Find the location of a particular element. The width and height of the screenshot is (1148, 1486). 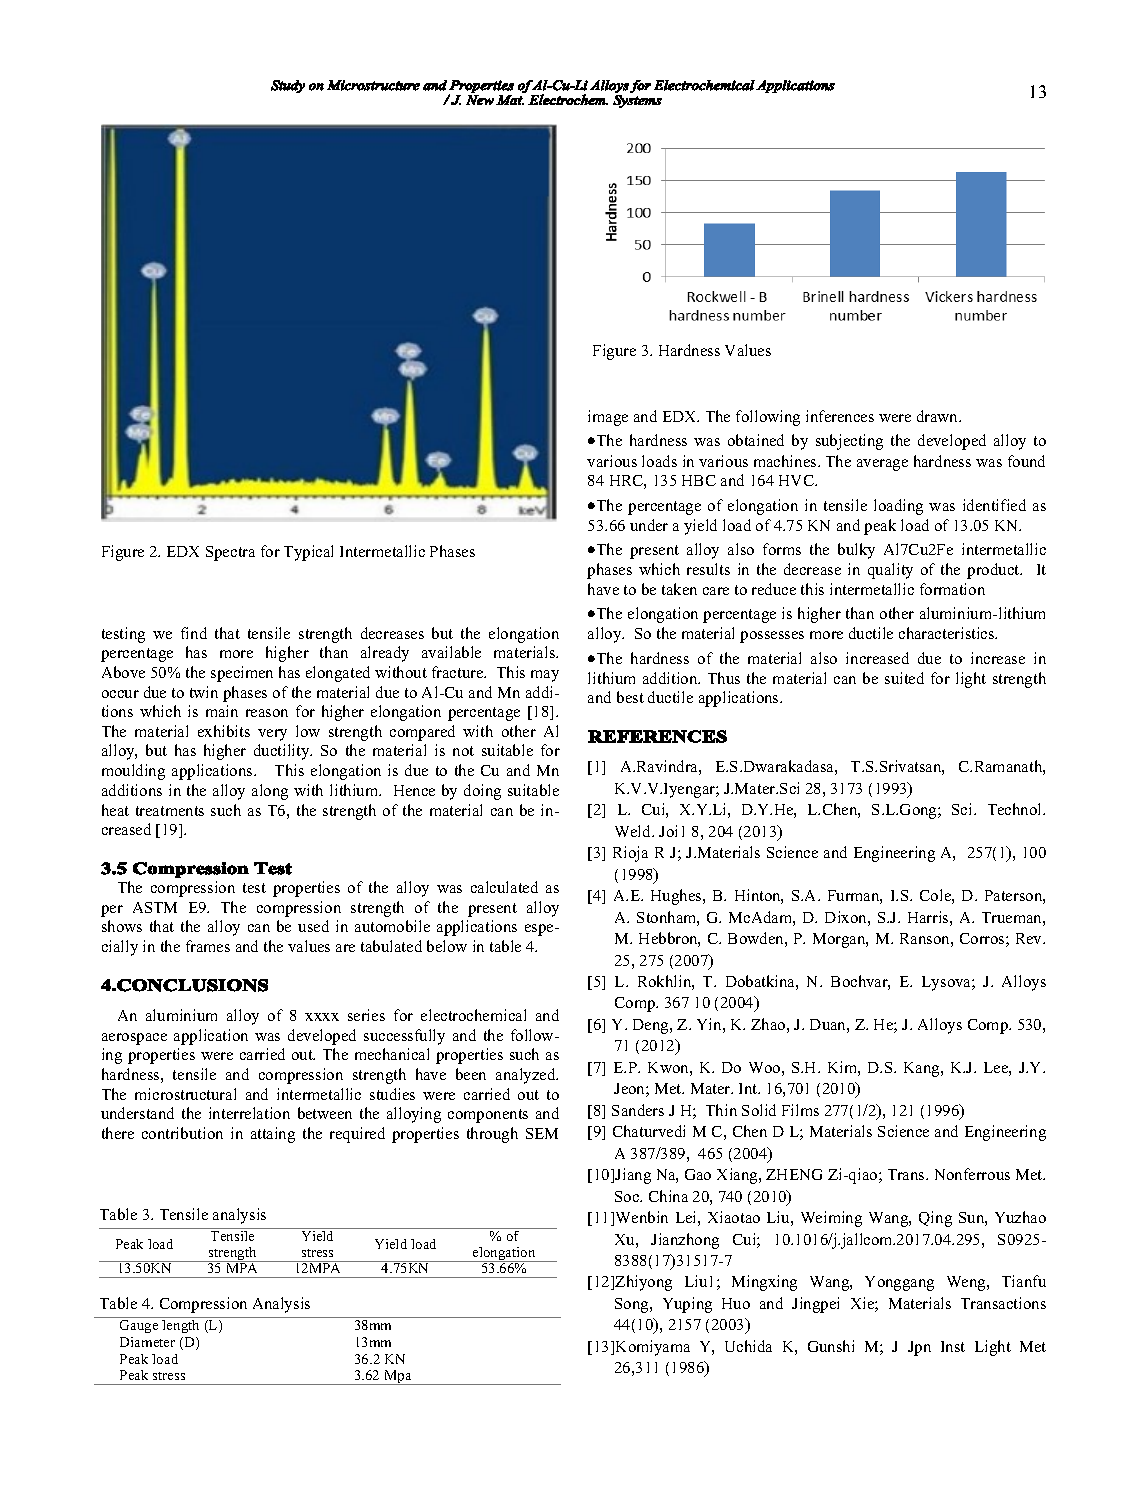

average is located at coordinates (882, 465).
